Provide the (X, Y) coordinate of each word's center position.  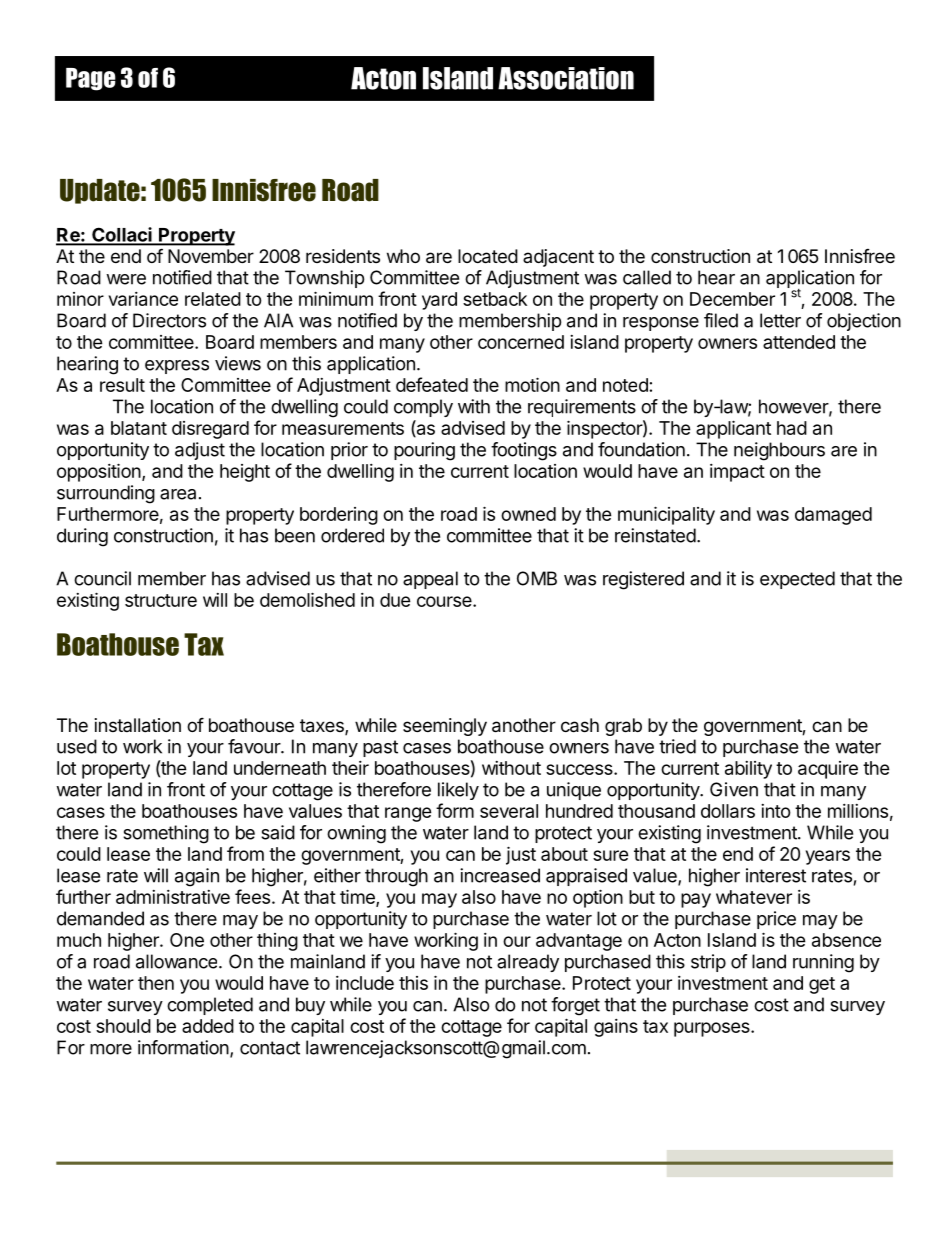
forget (575, 1006)
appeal (430, 580)
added (208, 1026)
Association (566, 78)
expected (797, 580)
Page (91, 79)
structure (161, 600)
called (647, 277)
